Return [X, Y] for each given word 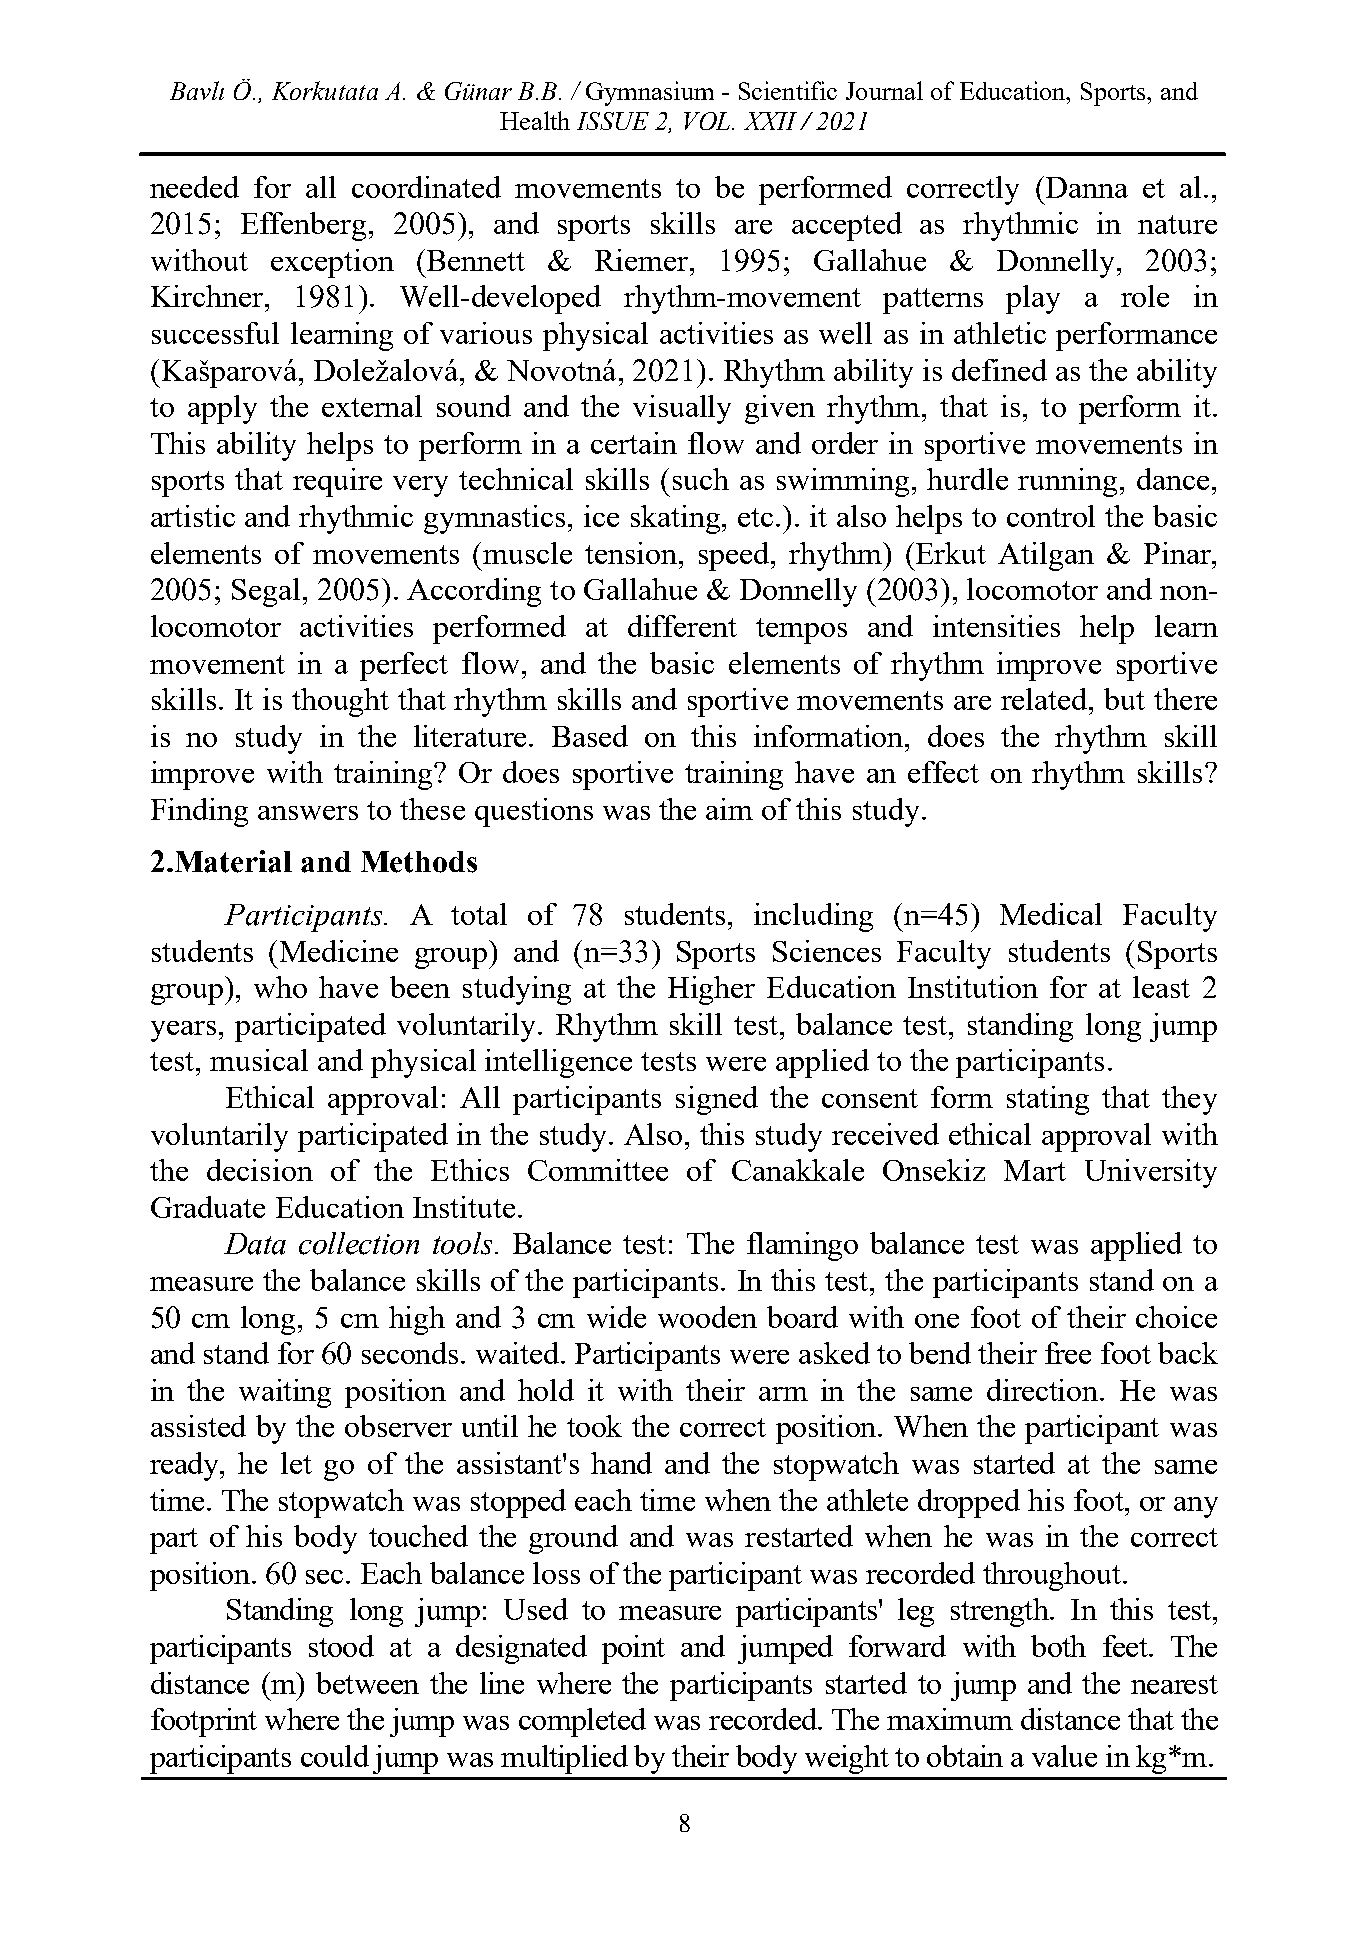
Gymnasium [650, 93]
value [1064, 1756]
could [335, 1756]
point [633, 1649]
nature [1177, 224]
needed [194, 187]
